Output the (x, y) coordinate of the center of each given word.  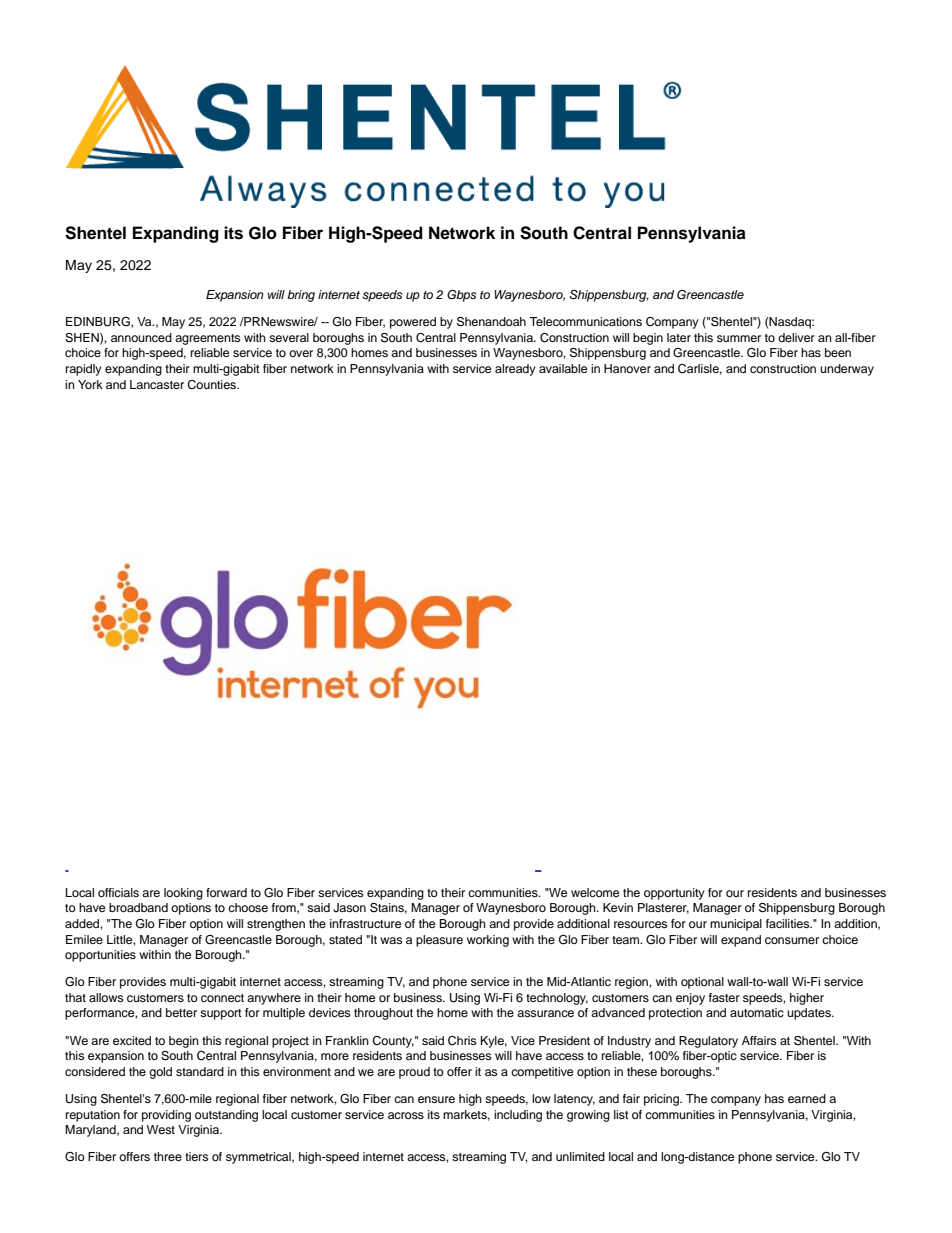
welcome (595, 892)
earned (807, 1098)
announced (141, 337)
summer (739, 338)
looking (183, 894)
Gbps (461, 296)
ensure (436, 1099)
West (161, 1129)
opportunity (674, 894)
